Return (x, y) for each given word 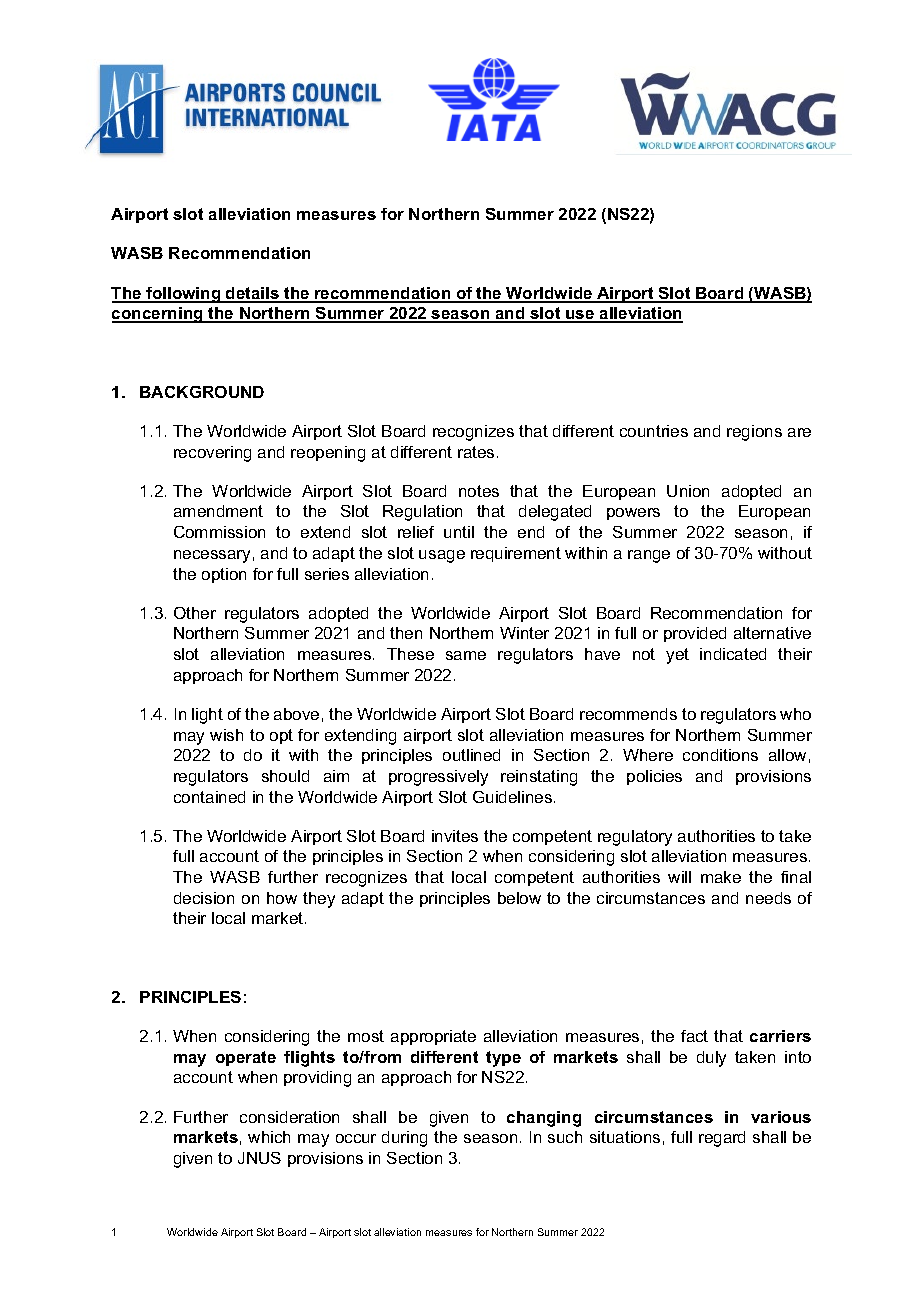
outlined (471, 755)
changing (544, 1119)
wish (226, 735)
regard (722, 1139)
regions (754, 433)
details (253, 294)
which (269, 1137)
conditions (720, 755)
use (580, 316)
